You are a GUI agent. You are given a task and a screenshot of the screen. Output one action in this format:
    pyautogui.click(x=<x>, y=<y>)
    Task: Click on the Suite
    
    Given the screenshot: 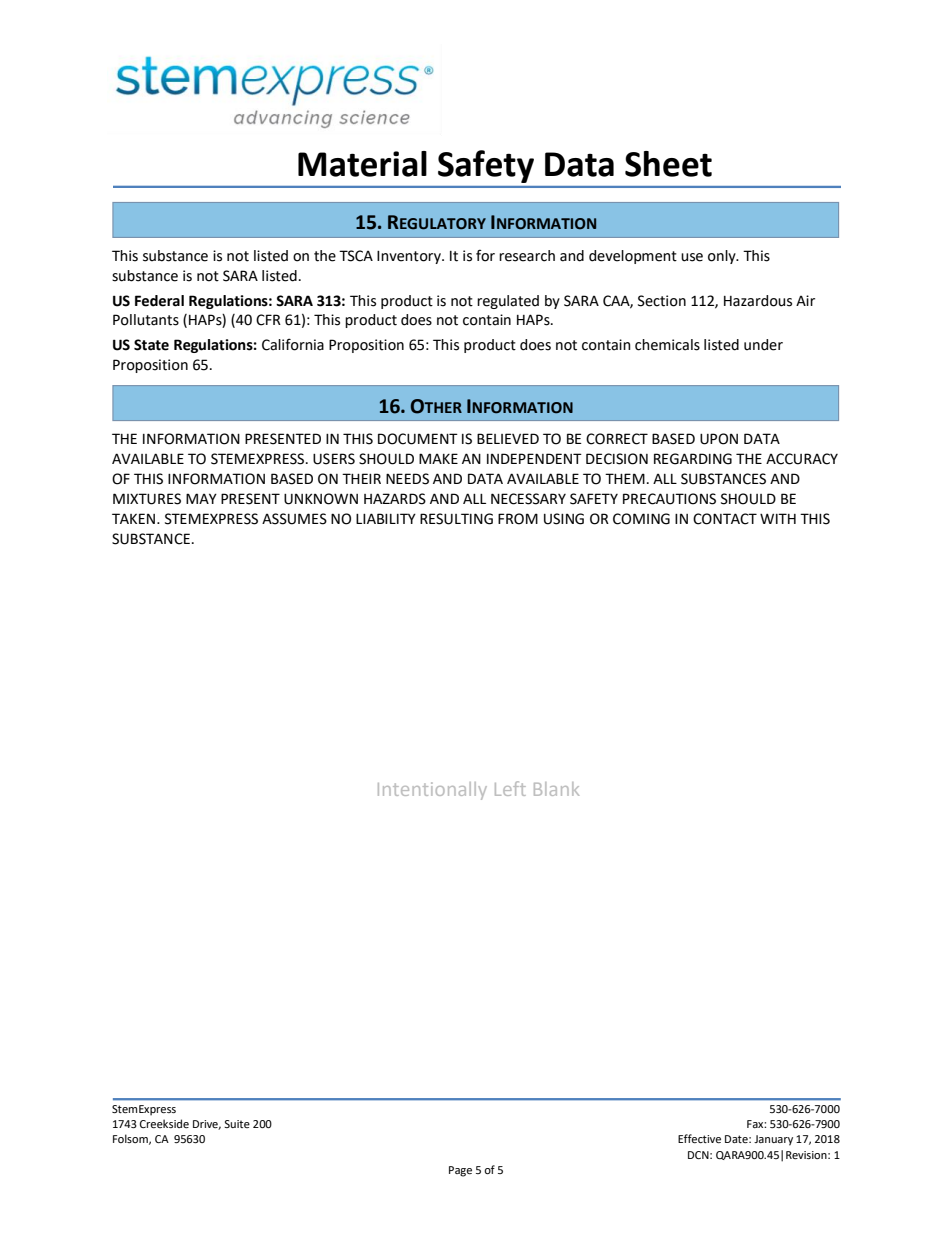 What is the action you would take?
    pyautogui.click(x=237, y=1124)
